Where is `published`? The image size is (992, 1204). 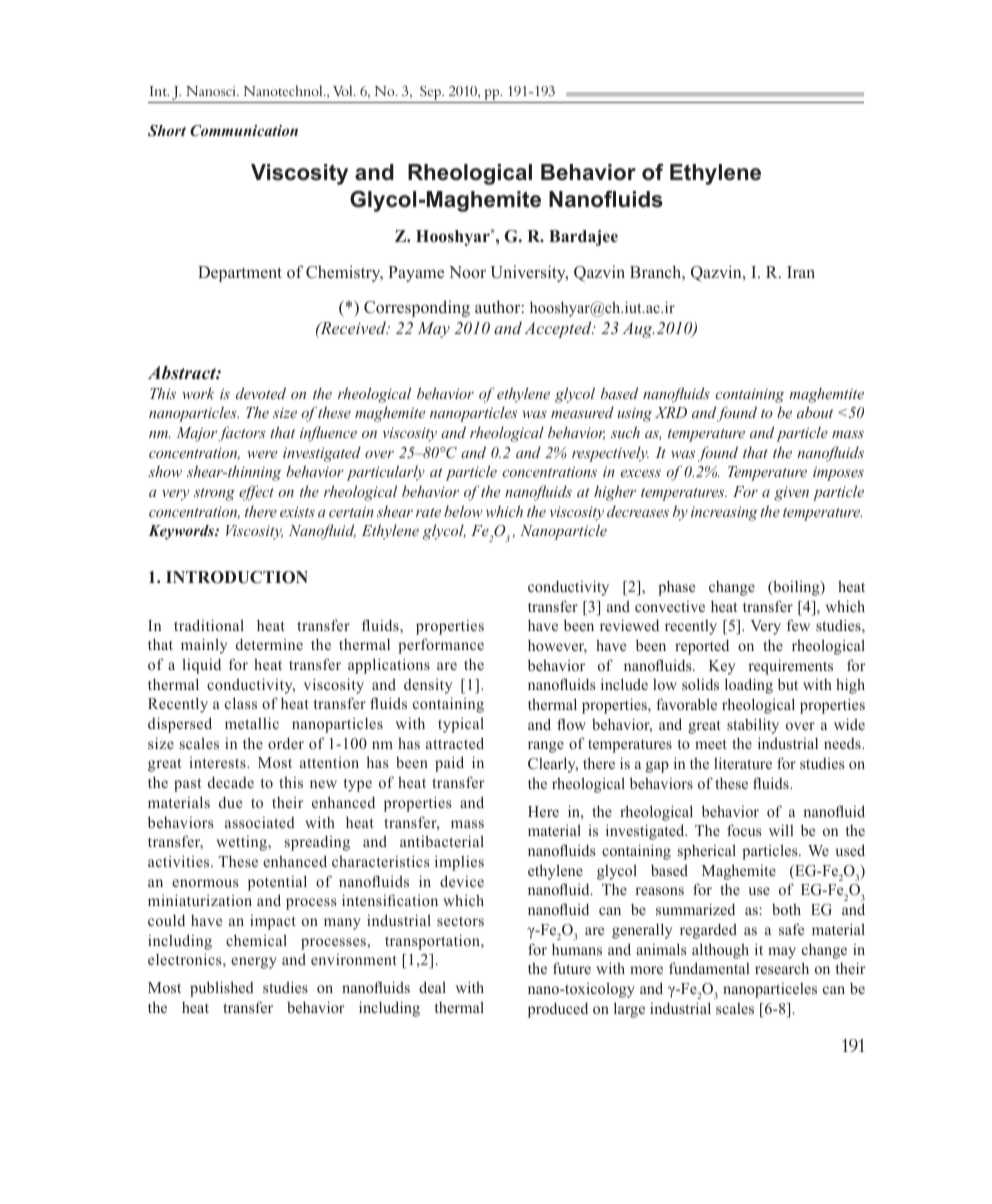 published is located at coordinates (222, 989).
